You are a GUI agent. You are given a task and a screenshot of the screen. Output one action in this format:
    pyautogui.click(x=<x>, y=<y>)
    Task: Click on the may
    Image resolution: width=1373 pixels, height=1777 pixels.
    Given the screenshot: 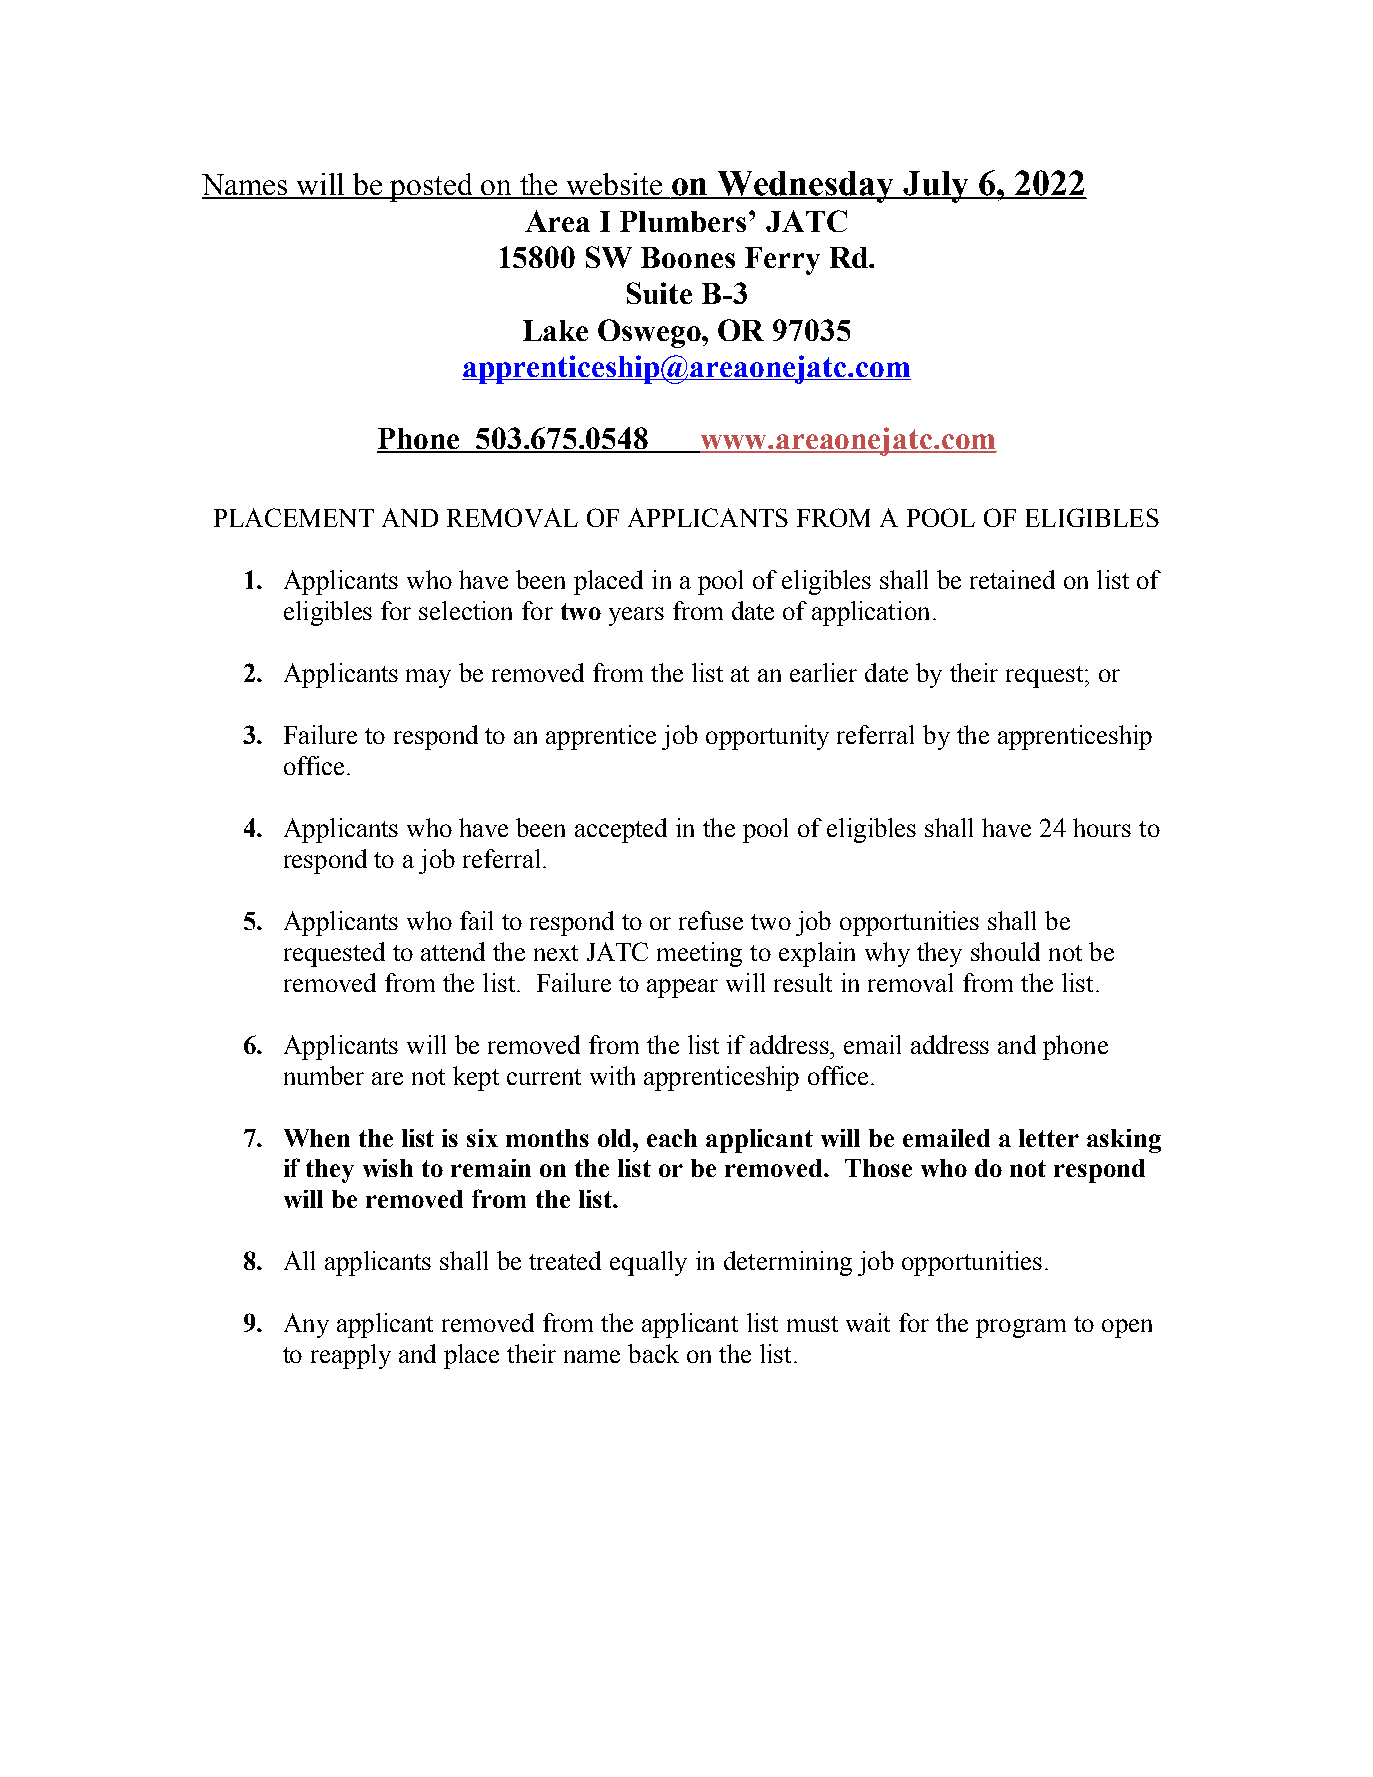 What is the action you would take?
    pyautogui.click(x=428, y=678)
